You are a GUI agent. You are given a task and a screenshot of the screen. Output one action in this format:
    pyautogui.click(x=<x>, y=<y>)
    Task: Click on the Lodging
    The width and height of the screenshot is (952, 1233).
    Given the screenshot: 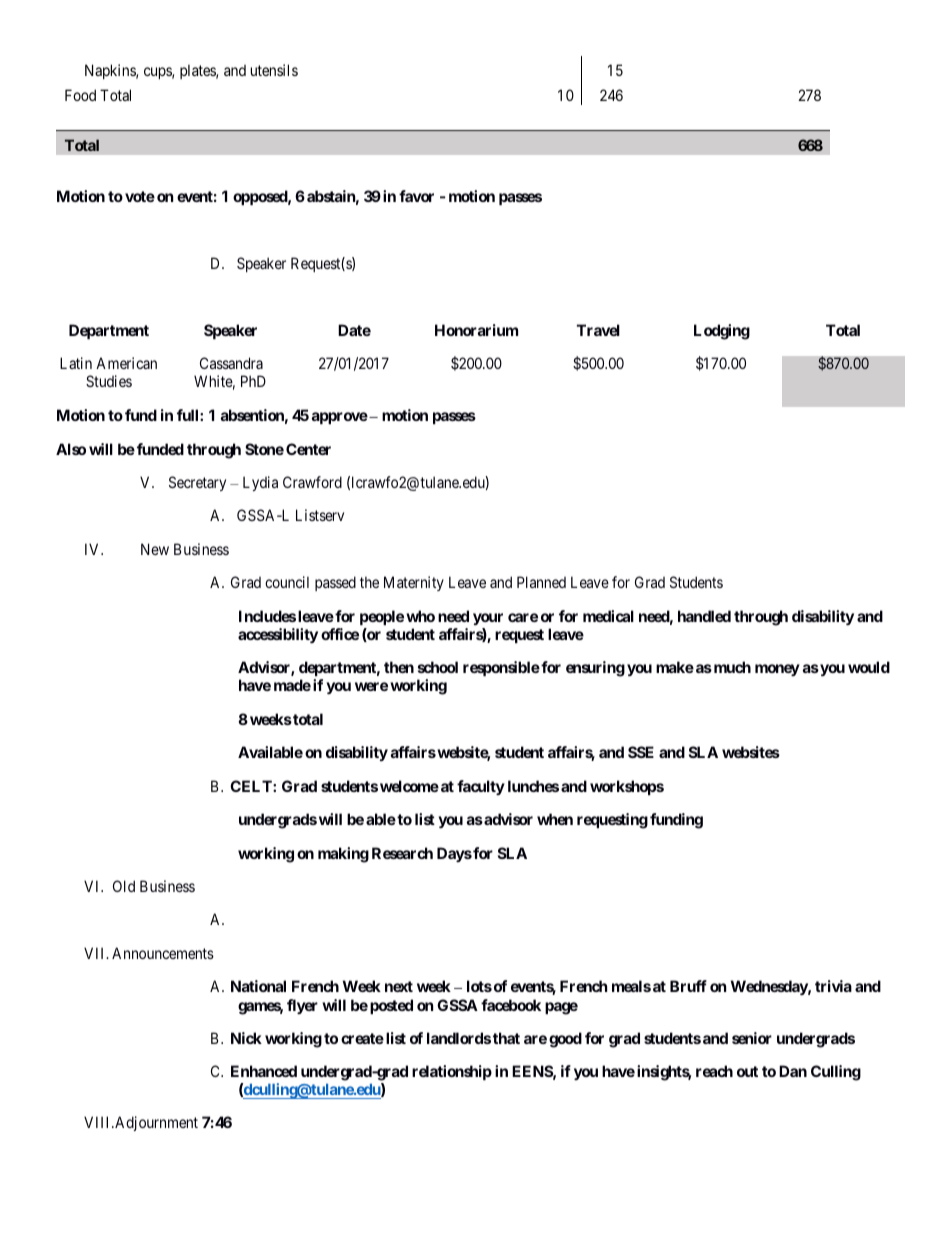 What is the action you would take?
    pyautogui.click(x=722, y=332)
